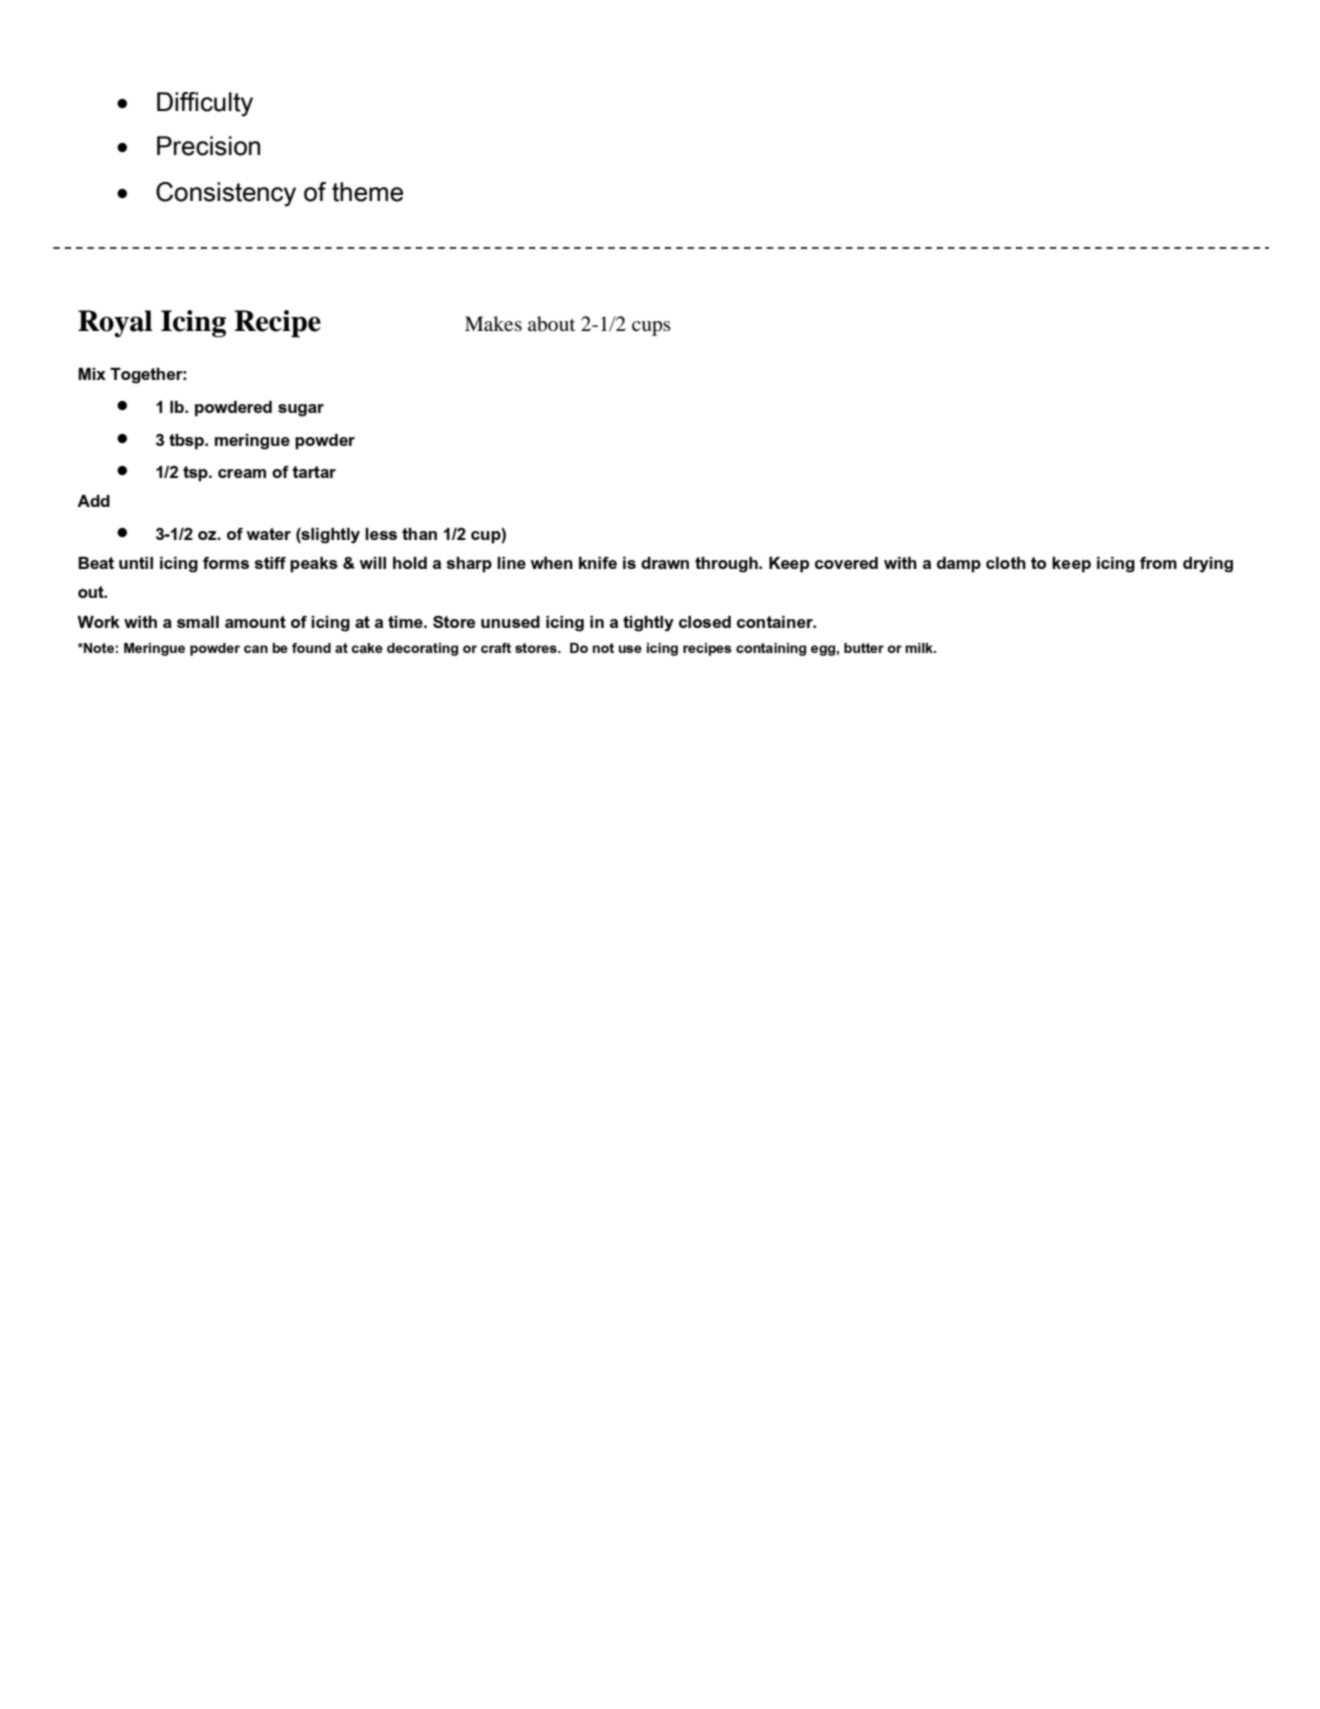 The image size is (1320, 1709). What do you see at coordinates (208, 146) in the image?
I see `Precision` at bounding box center [208, 146].
